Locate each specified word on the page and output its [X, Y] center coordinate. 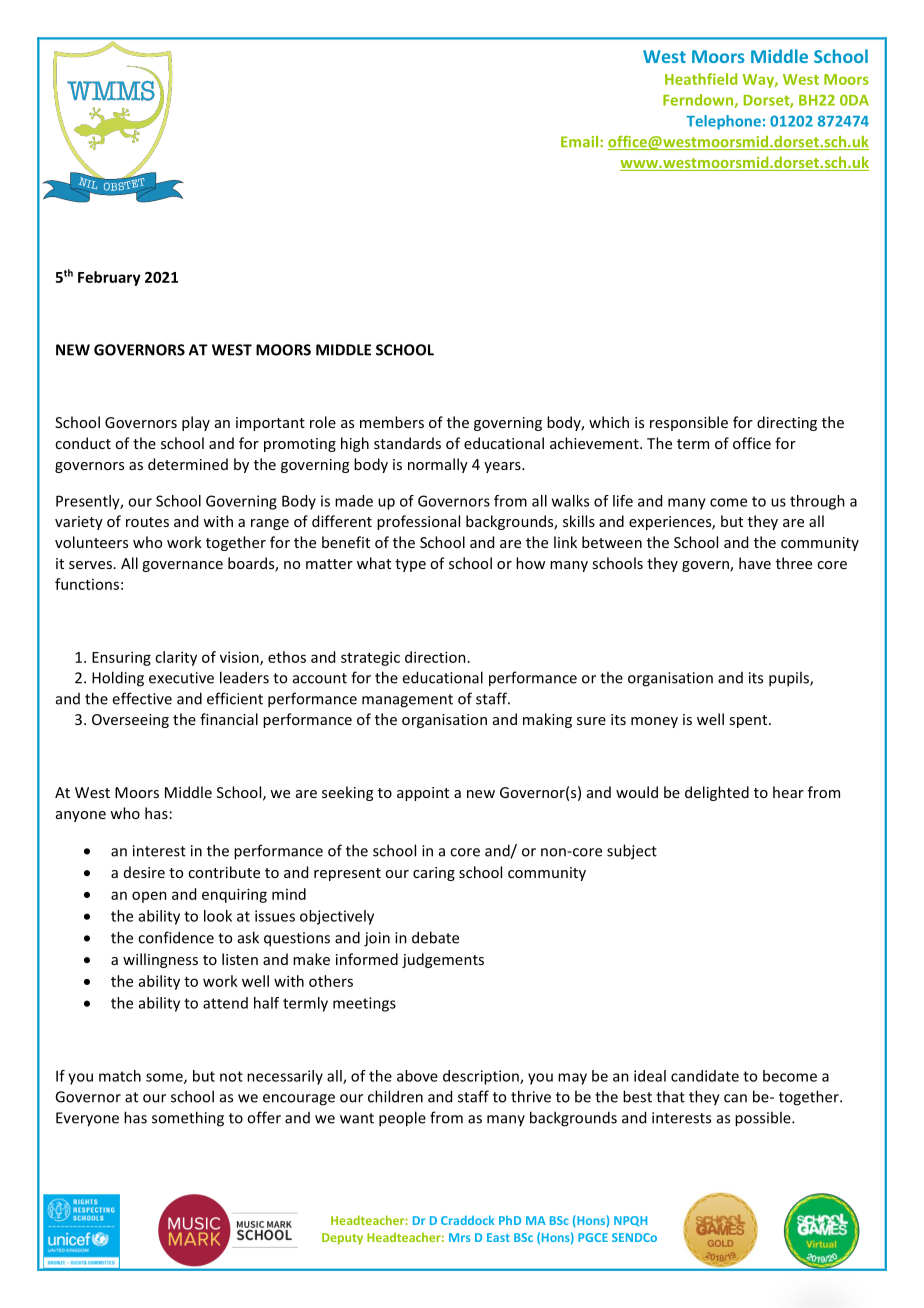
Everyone [87, 1119]
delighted [717, 793]
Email [581, 142]
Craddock [467, 1220]
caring [434, 874]
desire [144, 872]
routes [147, 522]
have [755, 563]
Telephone [723, 122]
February [109, 278]
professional [418, 522]
